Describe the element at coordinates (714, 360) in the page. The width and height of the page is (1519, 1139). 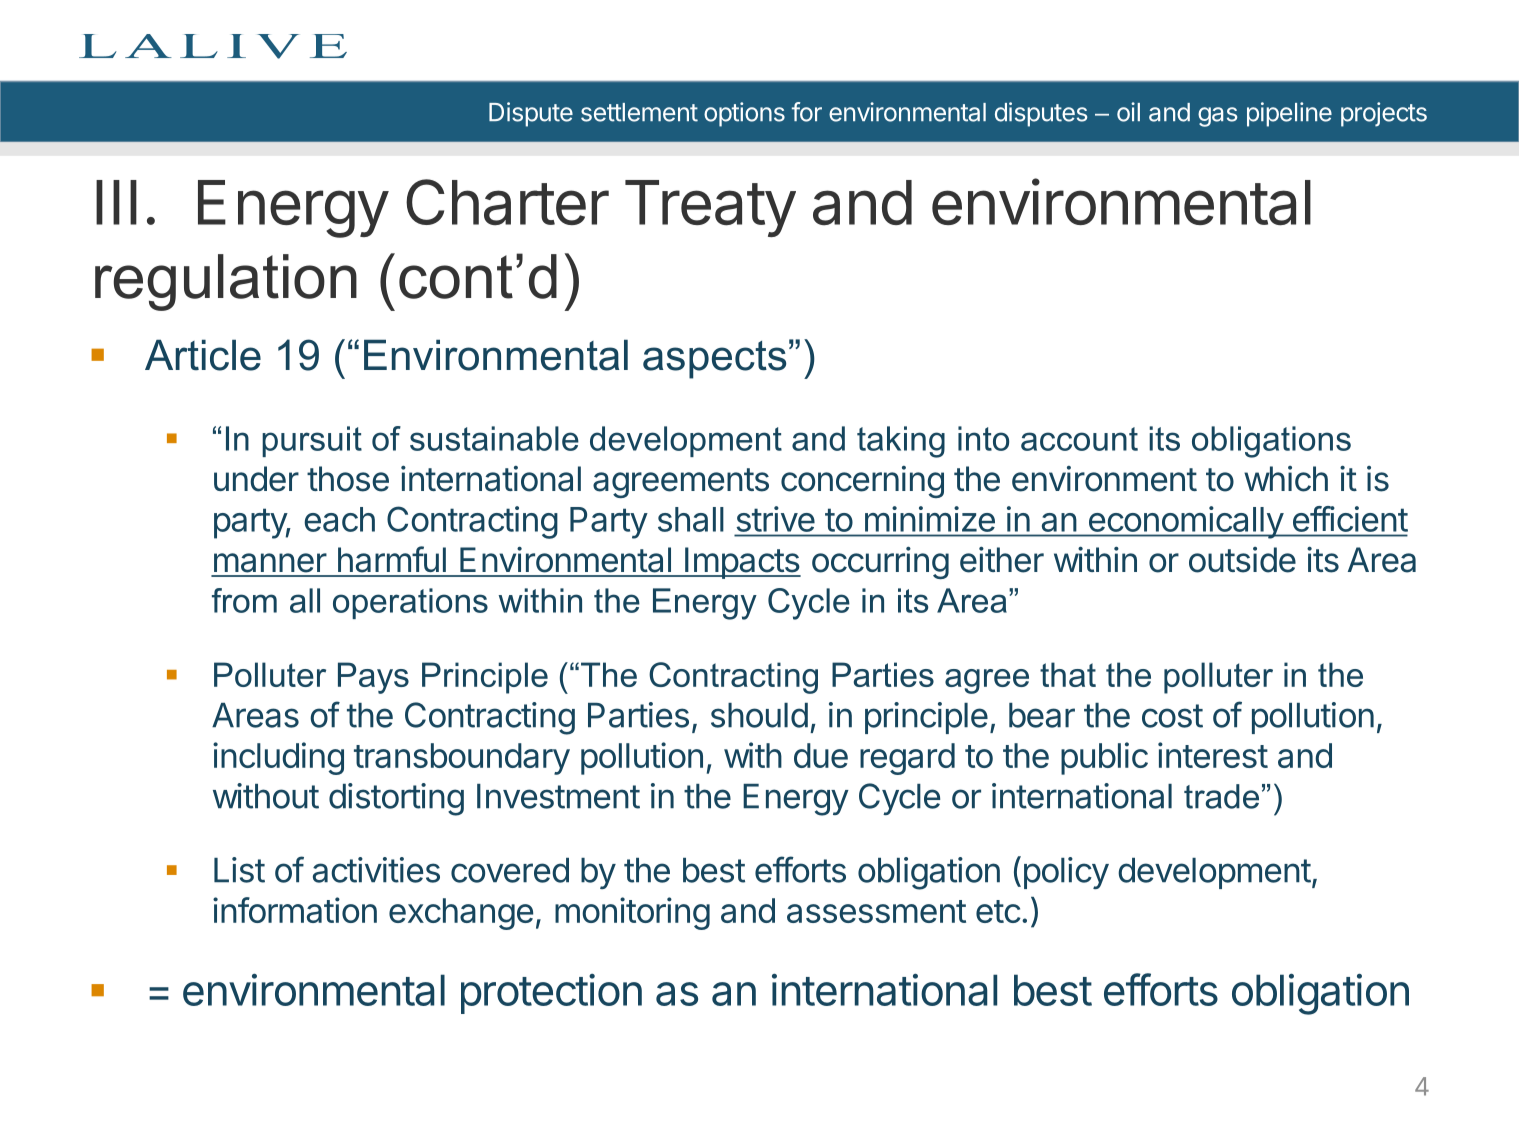
I see `aspects` at that location.
